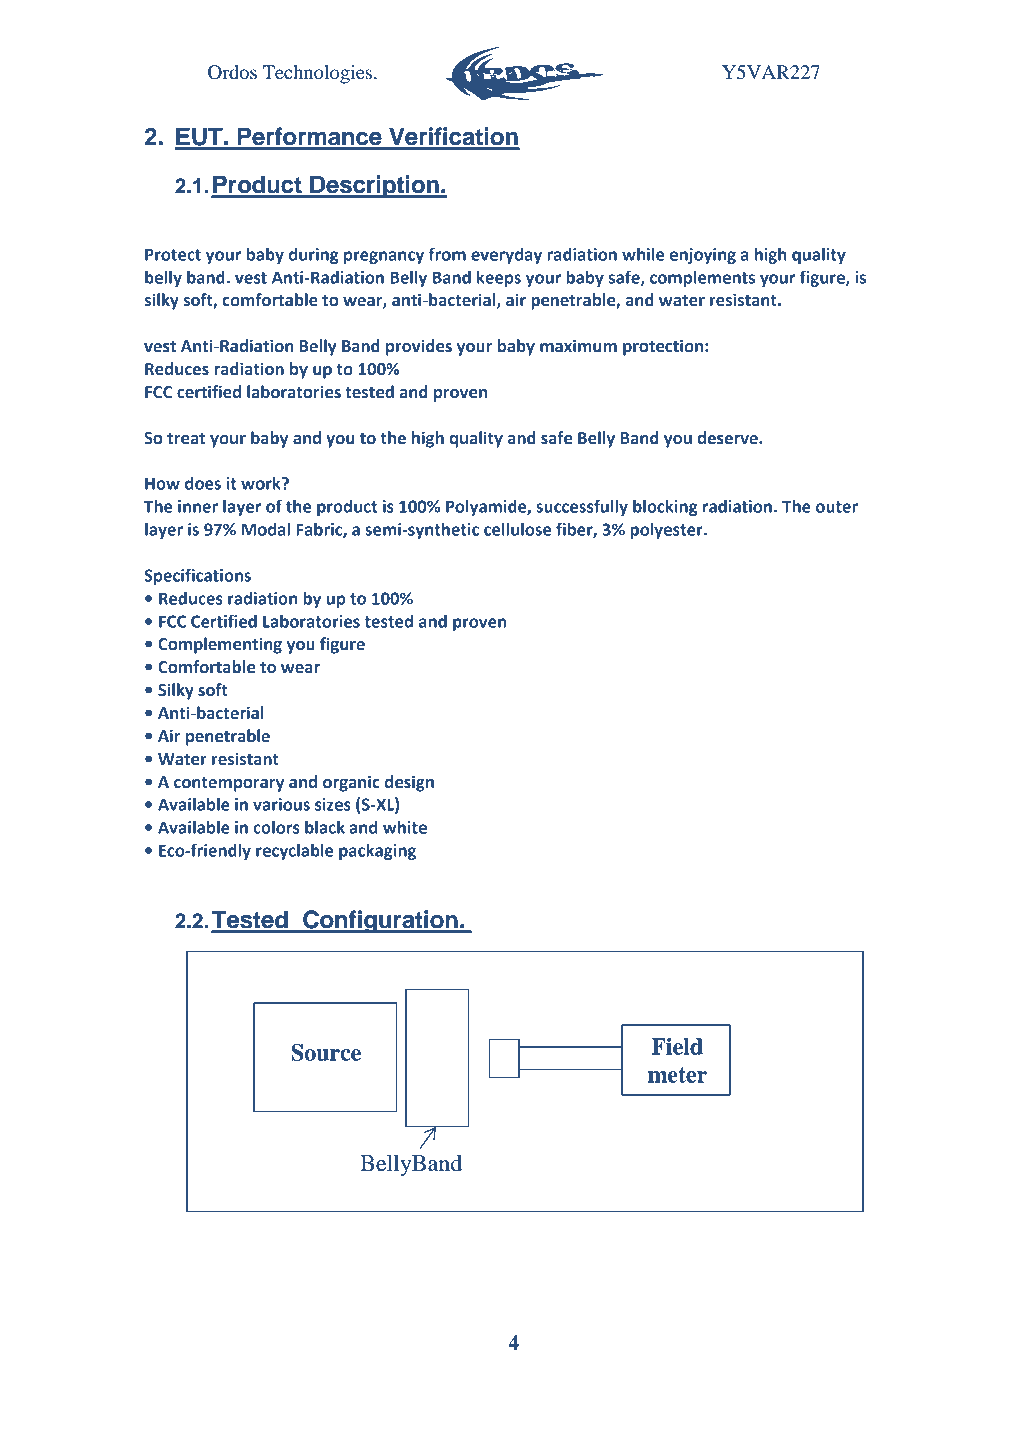 The width and height of the page is (1017, 1438). I want to click on enjoying, so click(703, 256).
